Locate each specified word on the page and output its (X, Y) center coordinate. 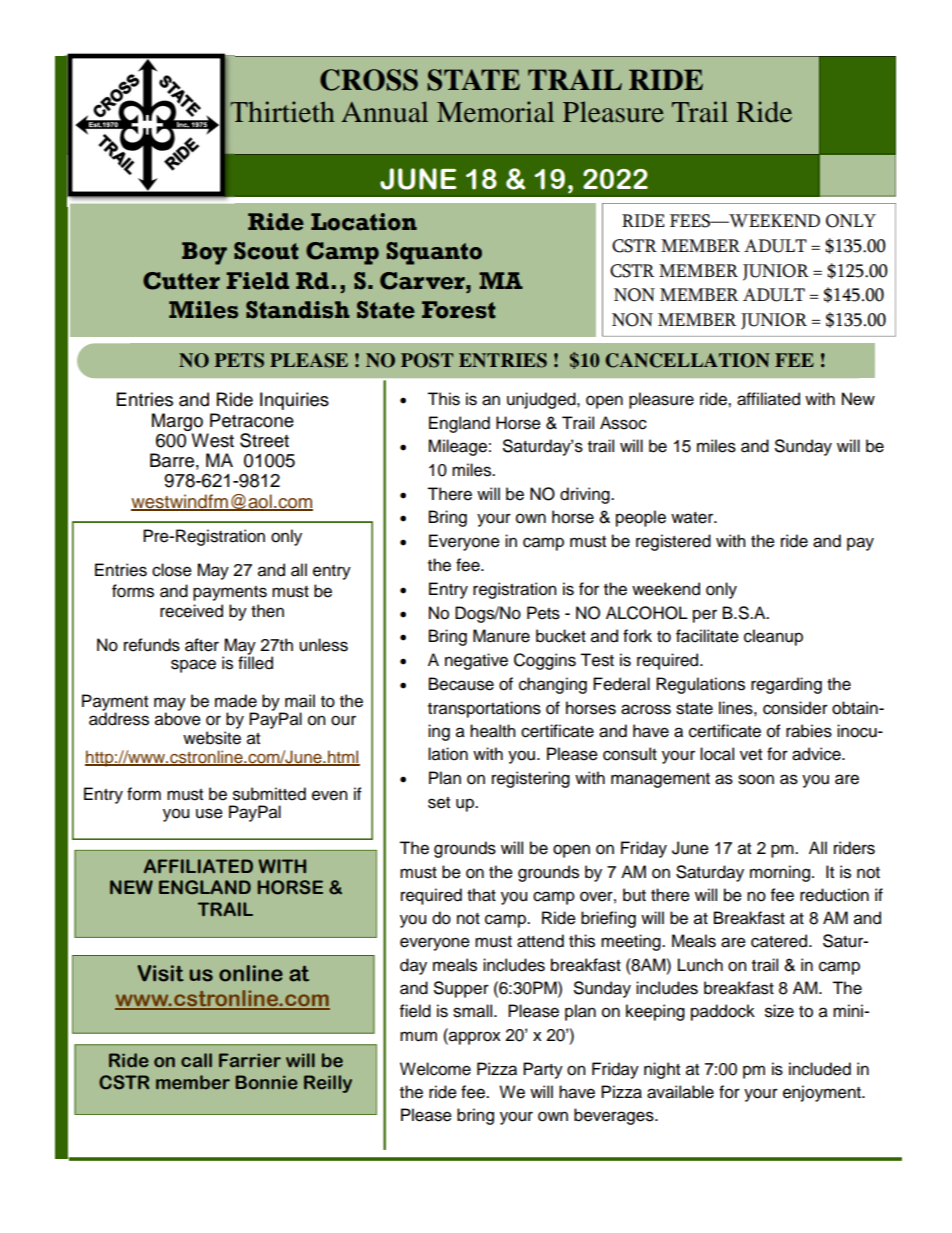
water (693, 518)
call (196, 1060)
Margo (177, 422)
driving (586, 495)
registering (531, 779)
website (212, 738)
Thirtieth (282, 112)
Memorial (495, 112)
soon (756, 779)
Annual (384, 112)
